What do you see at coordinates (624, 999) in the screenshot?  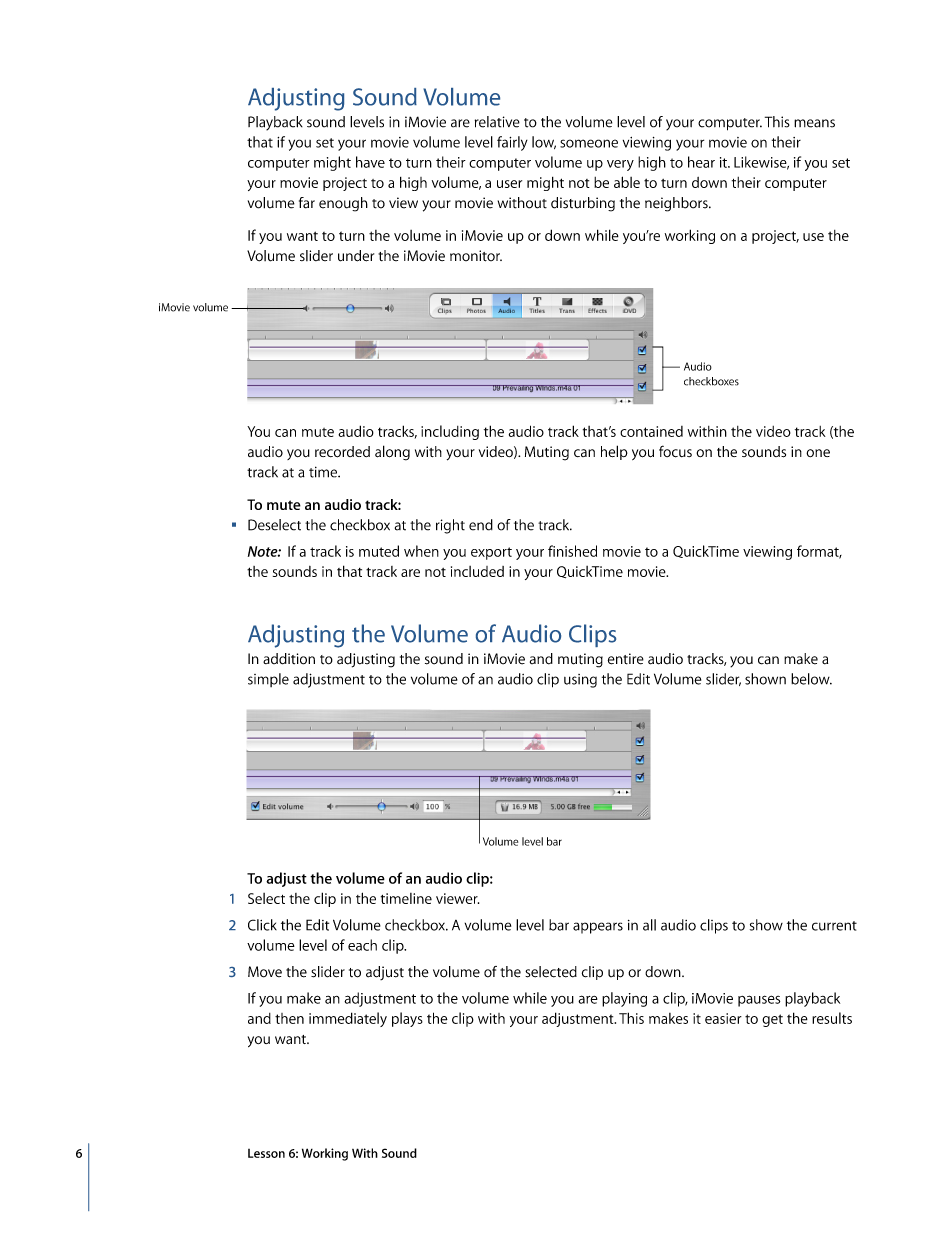 I see `playing` at bounding box center [624, 999].
